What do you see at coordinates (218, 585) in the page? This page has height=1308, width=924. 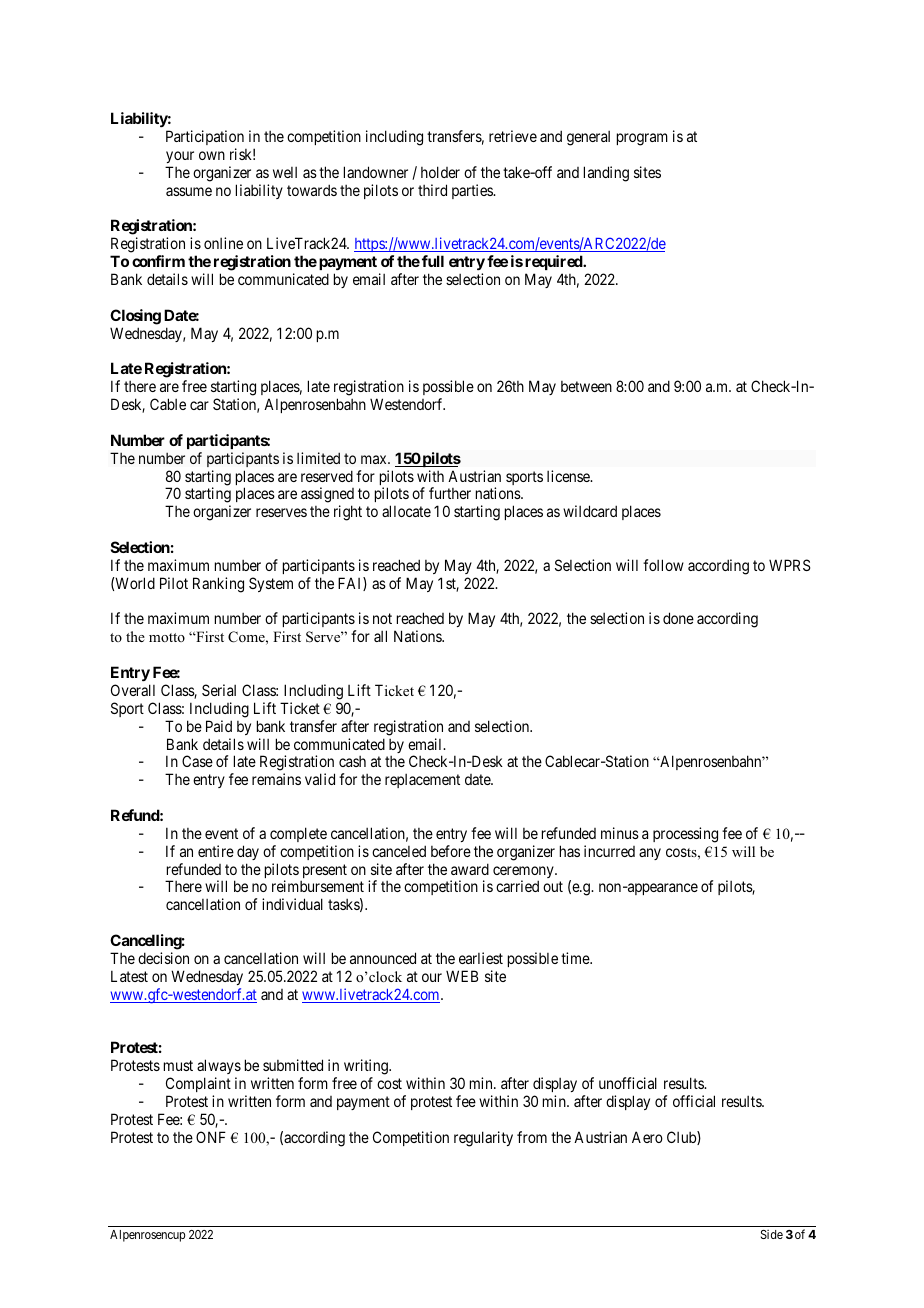 I see `Ranking` at bounding box center [218, 585].
